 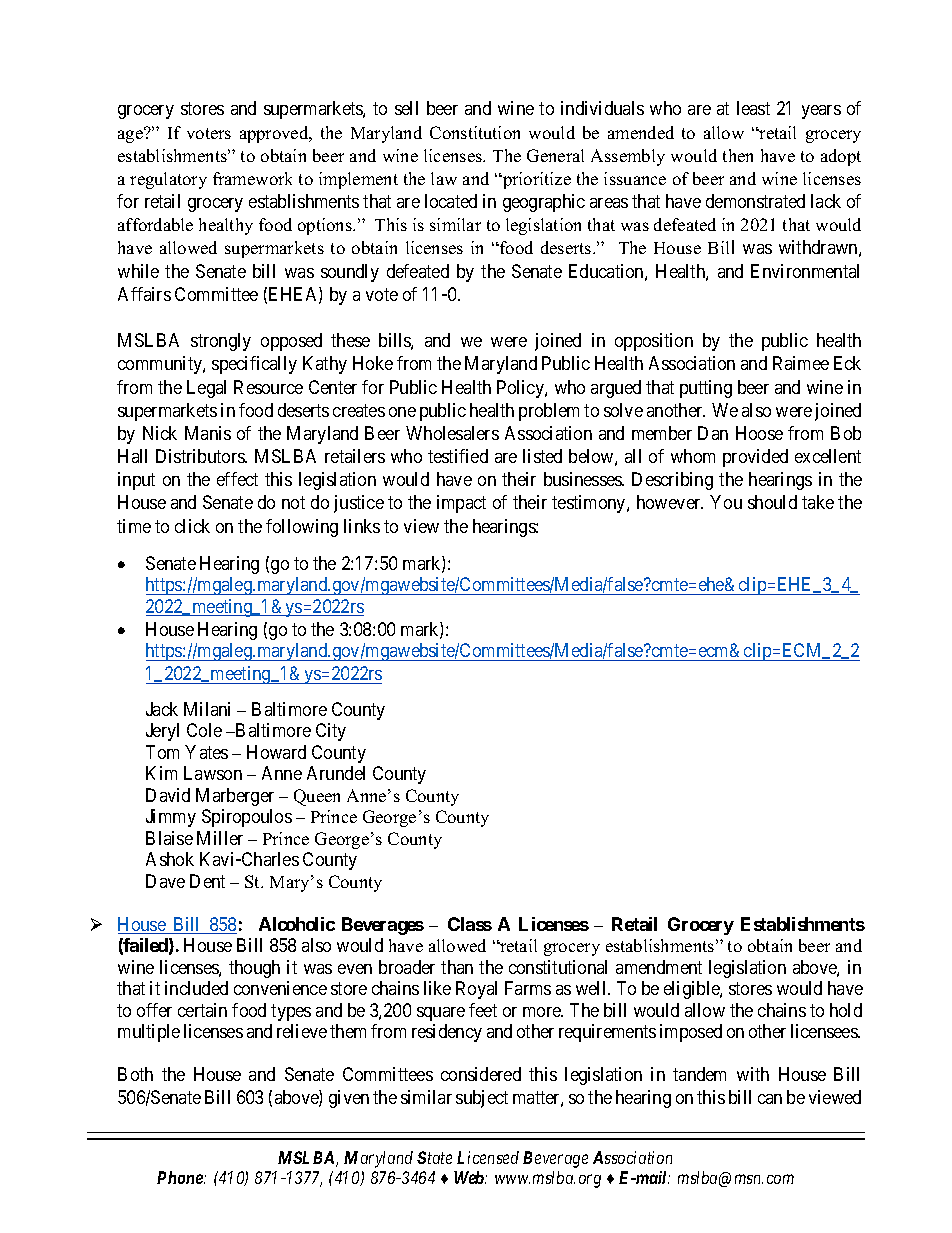 What do you see at coordinates (275, 134) in the screenshot?
I see `approved` at bounding box center [275, 134].
